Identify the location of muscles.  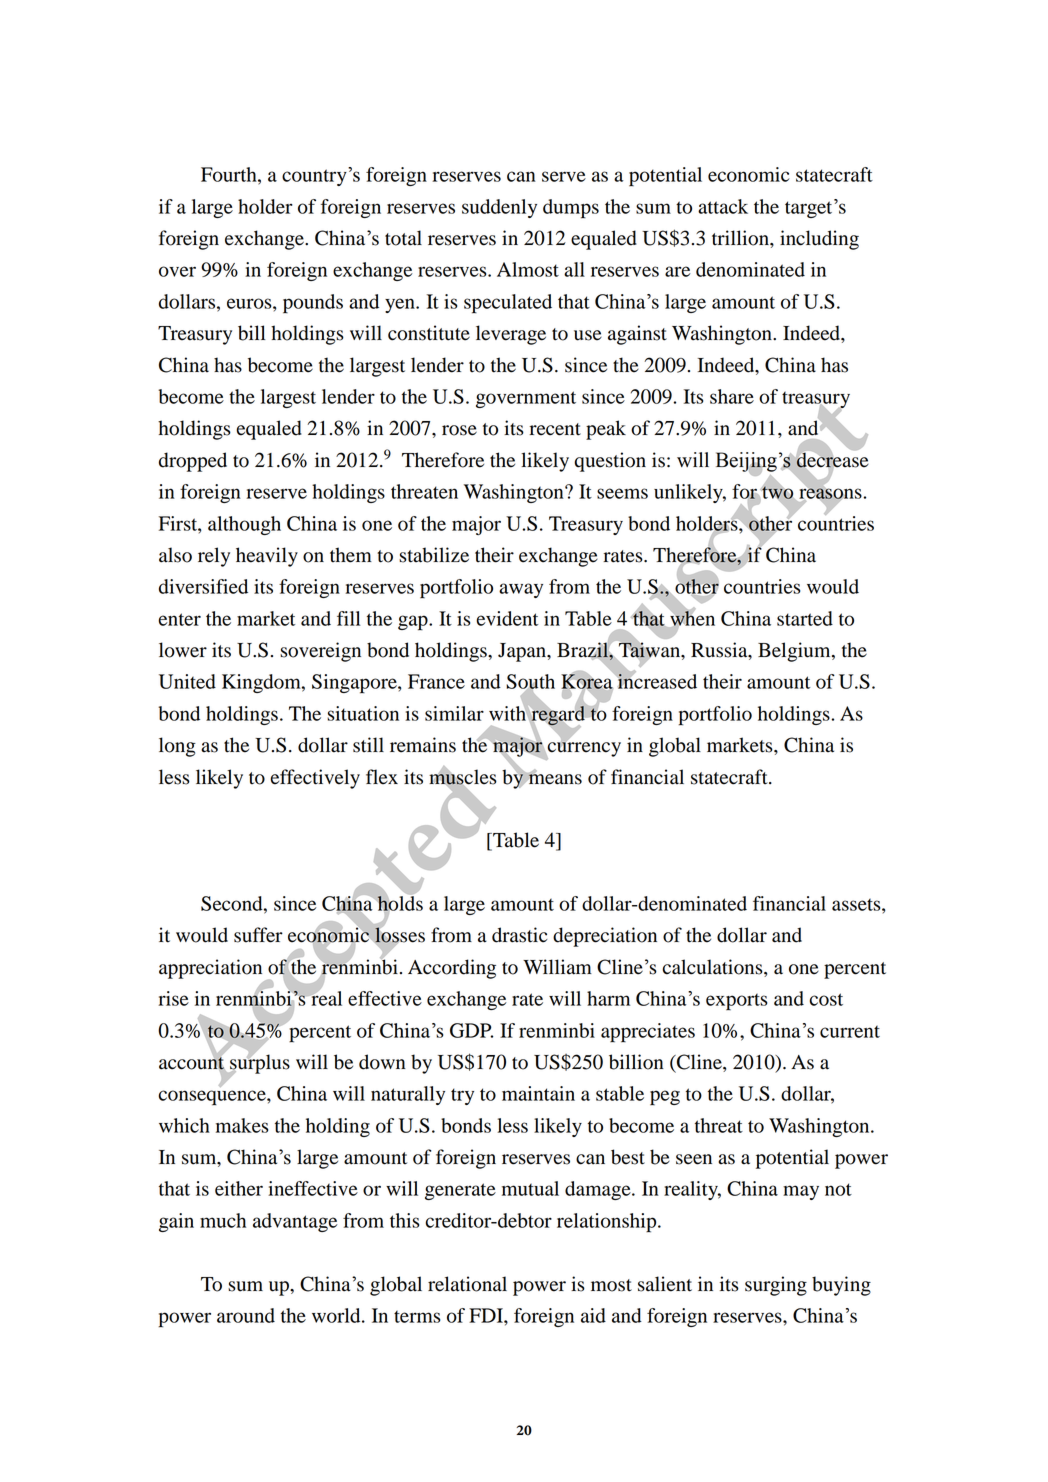
(463, 776).
